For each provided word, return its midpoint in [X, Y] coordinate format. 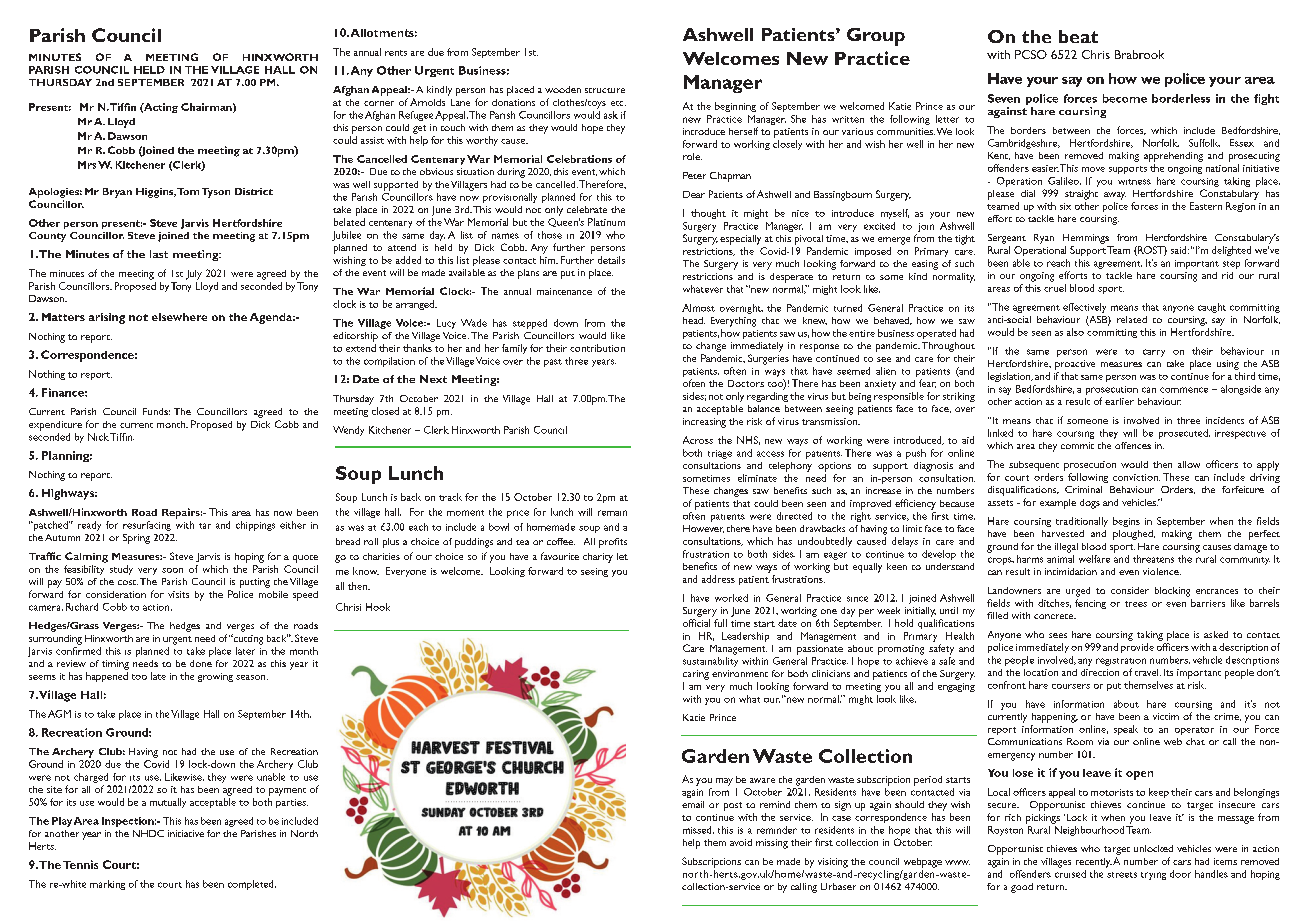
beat [1078, 36]
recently [1094, 863]
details [611, 260]
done [201, 663]
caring [696, 675]
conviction [1136, 477]
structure [605, 90]
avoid [741, 842]
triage [720, 454]
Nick [98, 437]
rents [396, 53]
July [194, 275]
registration [1121, 662]
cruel [1055, 288]
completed [252, 885]
